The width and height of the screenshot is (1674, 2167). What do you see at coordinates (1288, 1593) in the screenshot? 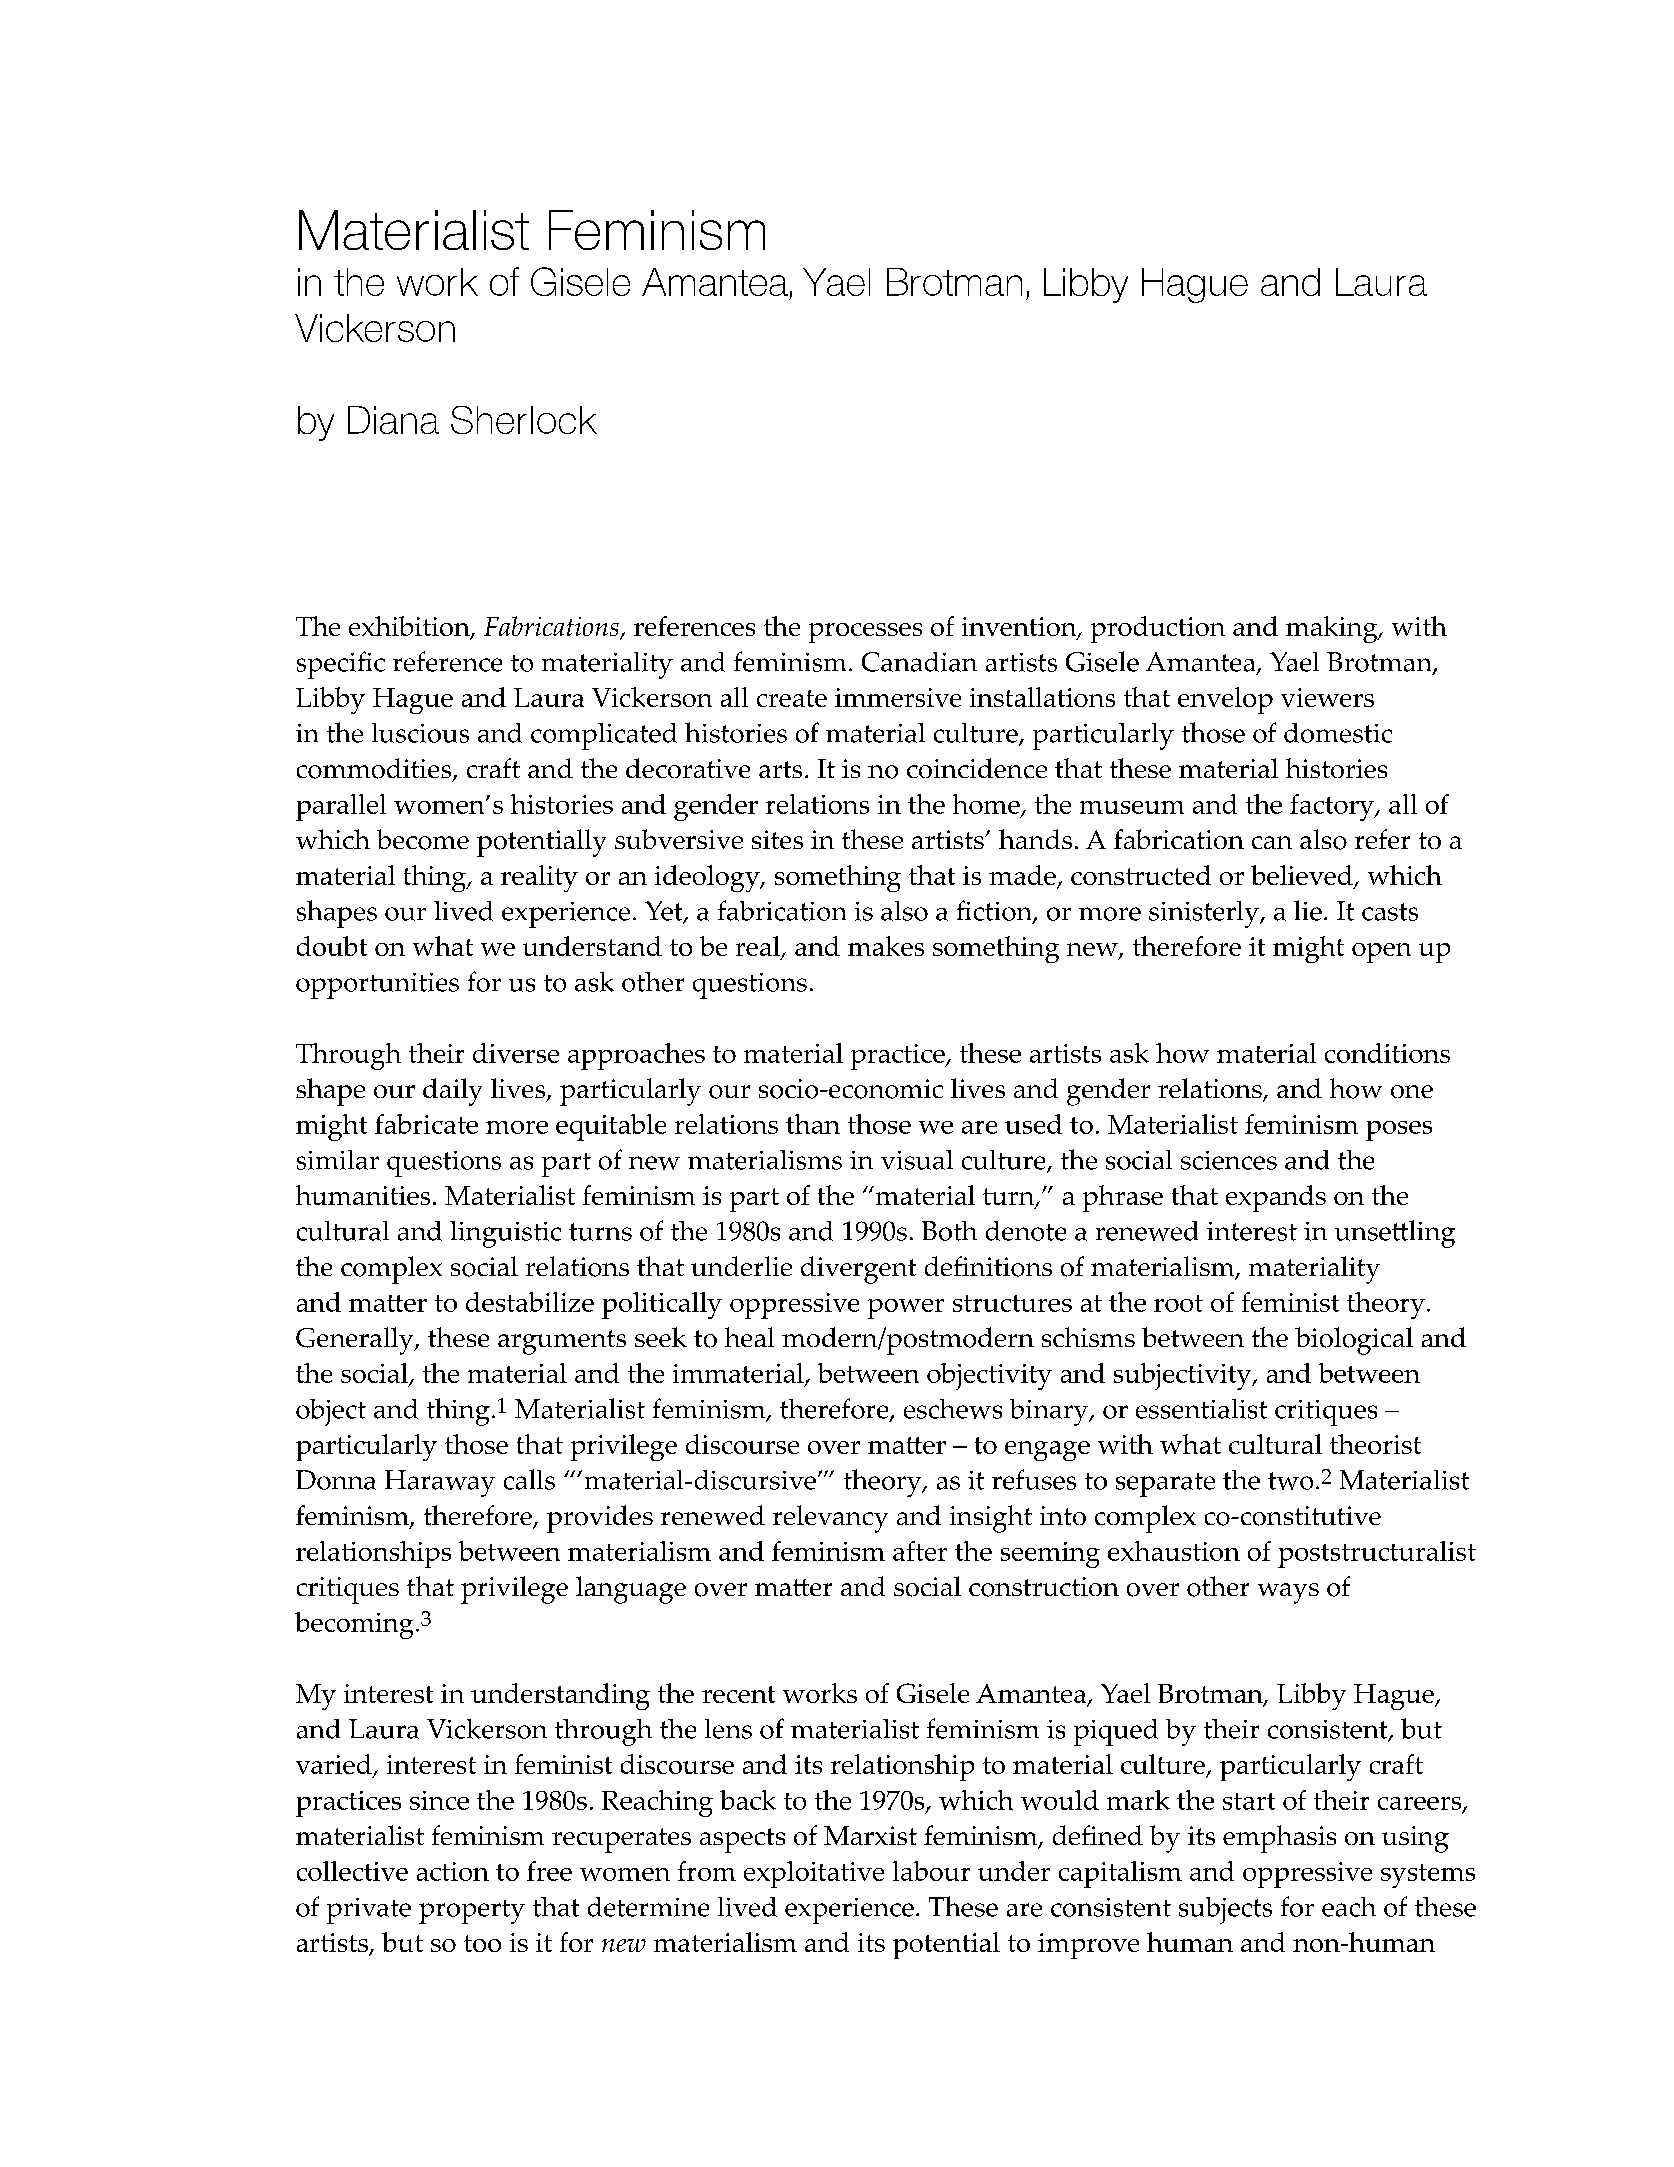
I see `ways` at bounding box center [1288, 1593].
